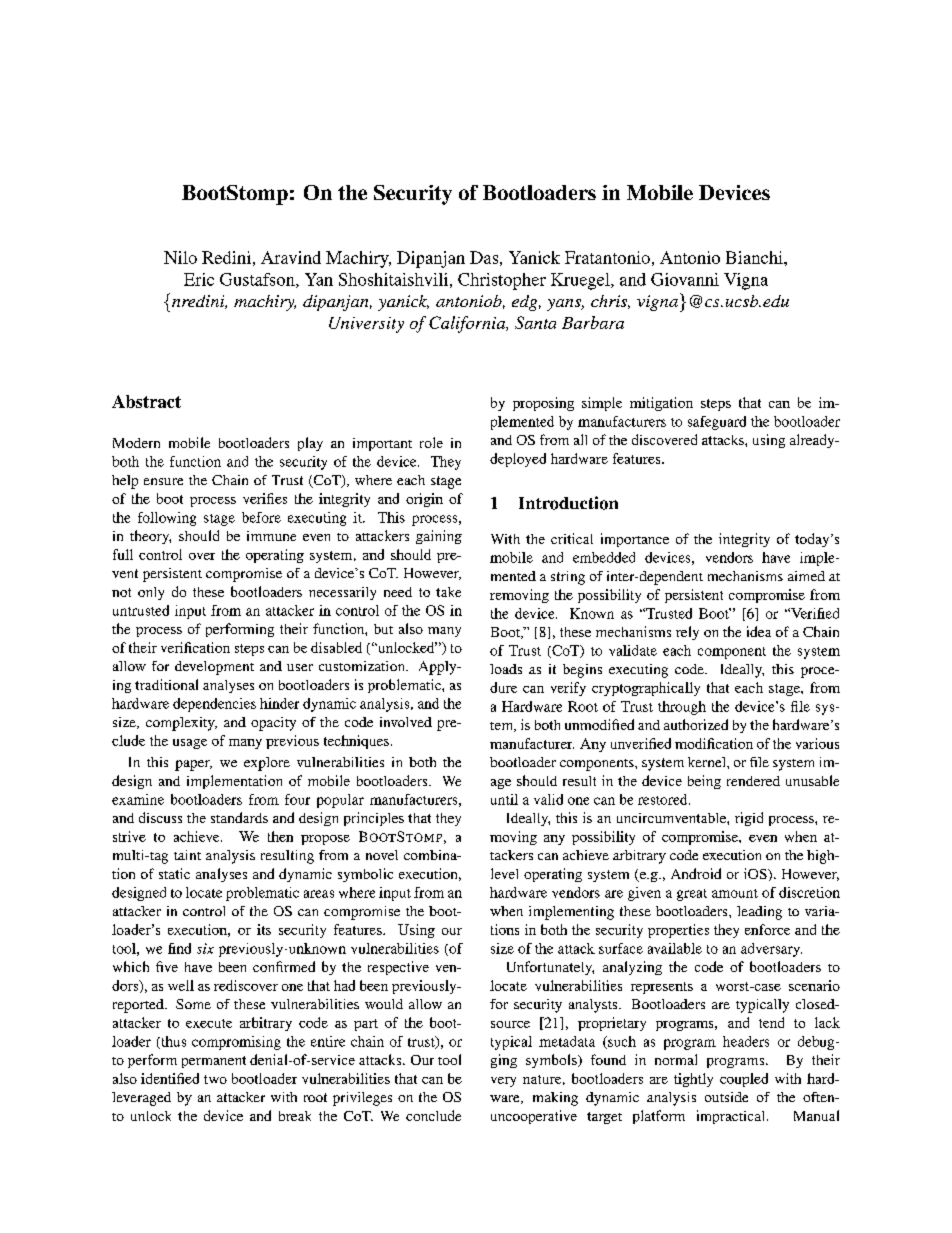 The height and width of the page is (1233, 952). I want to click on California, so click(468, 324).
